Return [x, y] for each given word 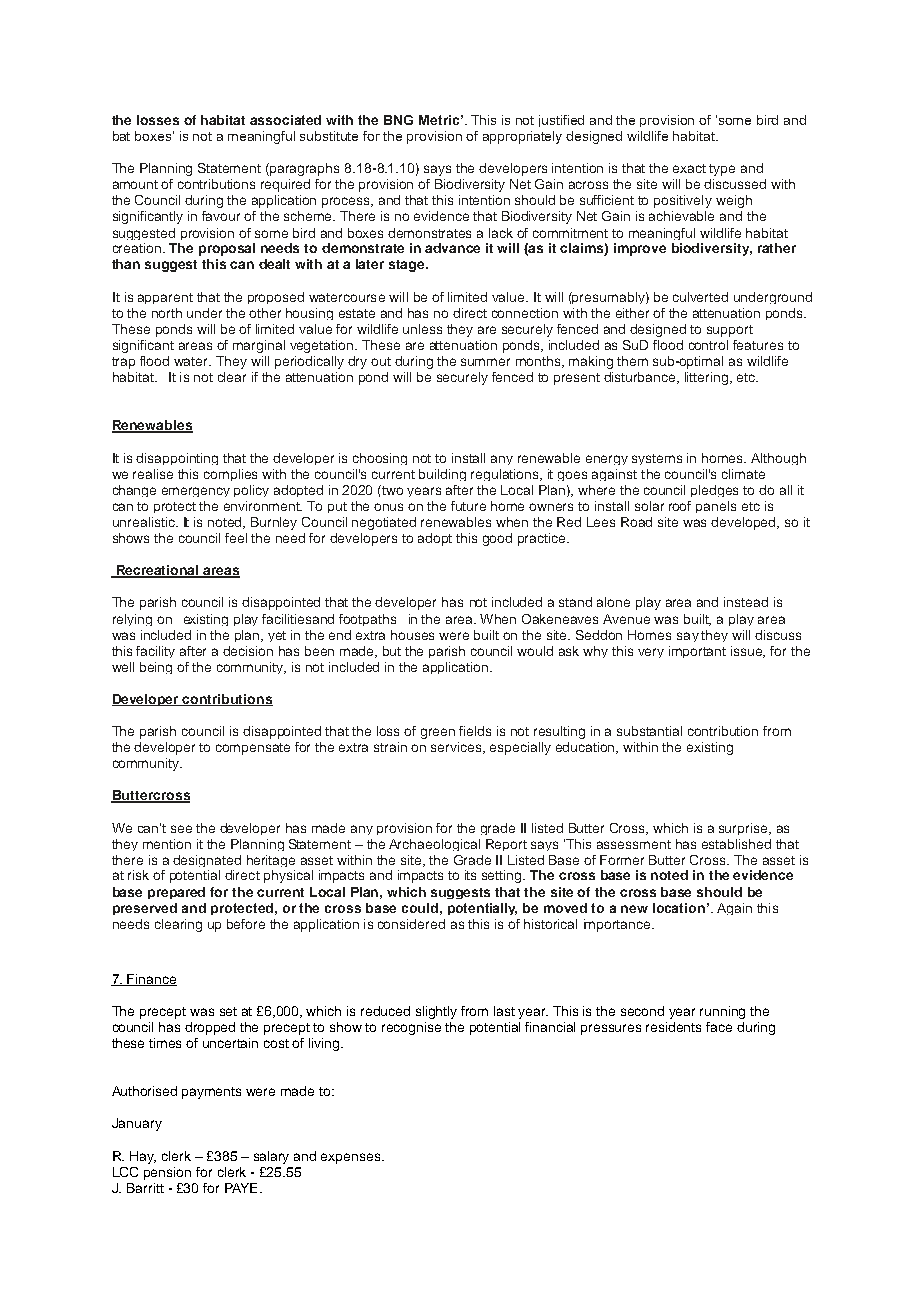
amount [135, 184]
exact [689, 168]
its [470, 875]
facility [155, 652]
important [697, 652]
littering [706, 378]
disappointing [177, 459]
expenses [352, 1158]
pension [167, 1173]
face [719, 1027]
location [679, 908]
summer [485, 362]
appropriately [522, 137]
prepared [176, 893]
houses [412, 635]
